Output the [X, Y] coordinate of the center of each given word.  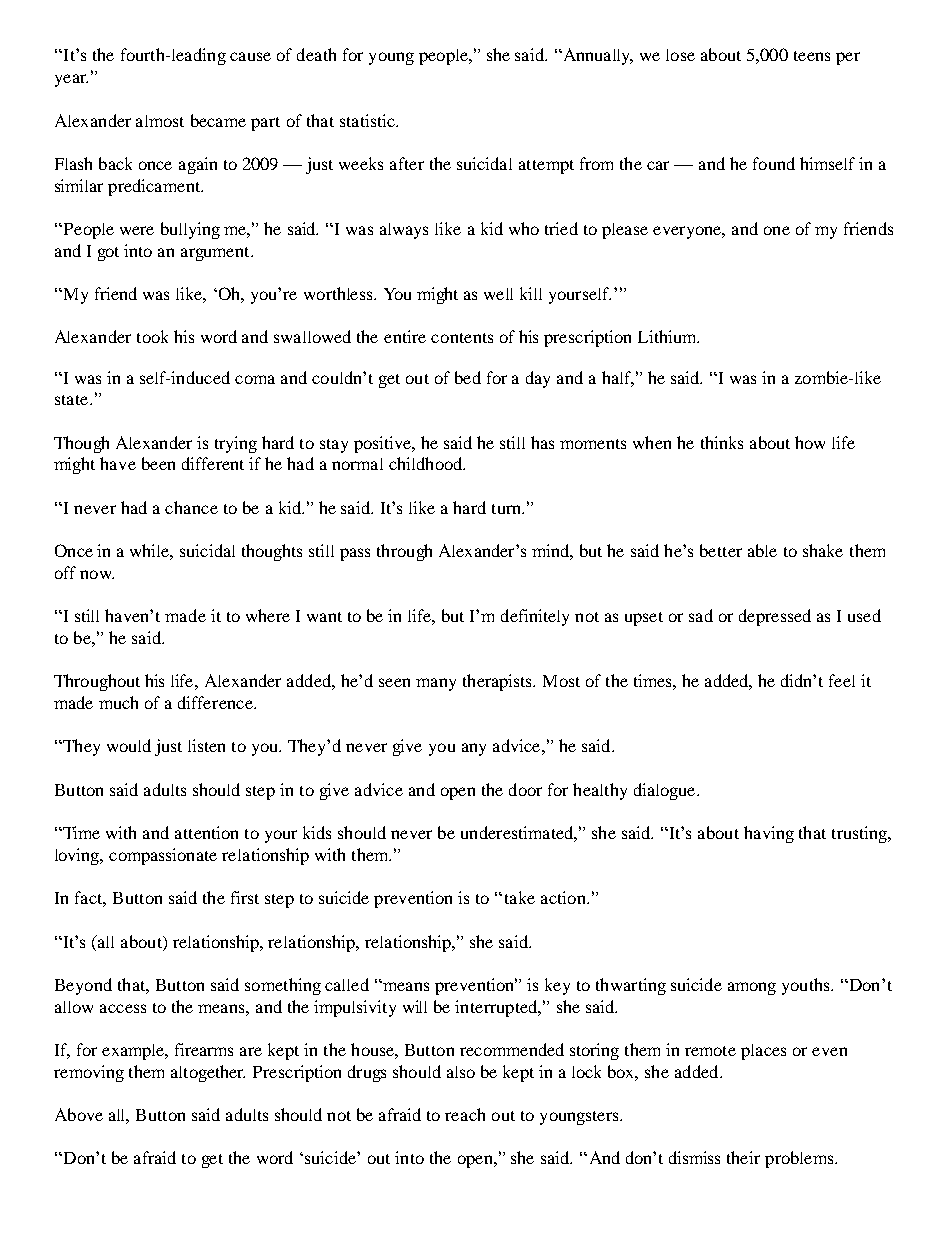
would [129, 745]
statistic [368, 120]
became [218, 120]
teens [812, 56]
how [810, 442]
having [769, 834]
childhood [427, 463]
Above [79, 1114]
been [158, 463]
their [743, 1157]
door [525, 789]
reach [465, 1114]
